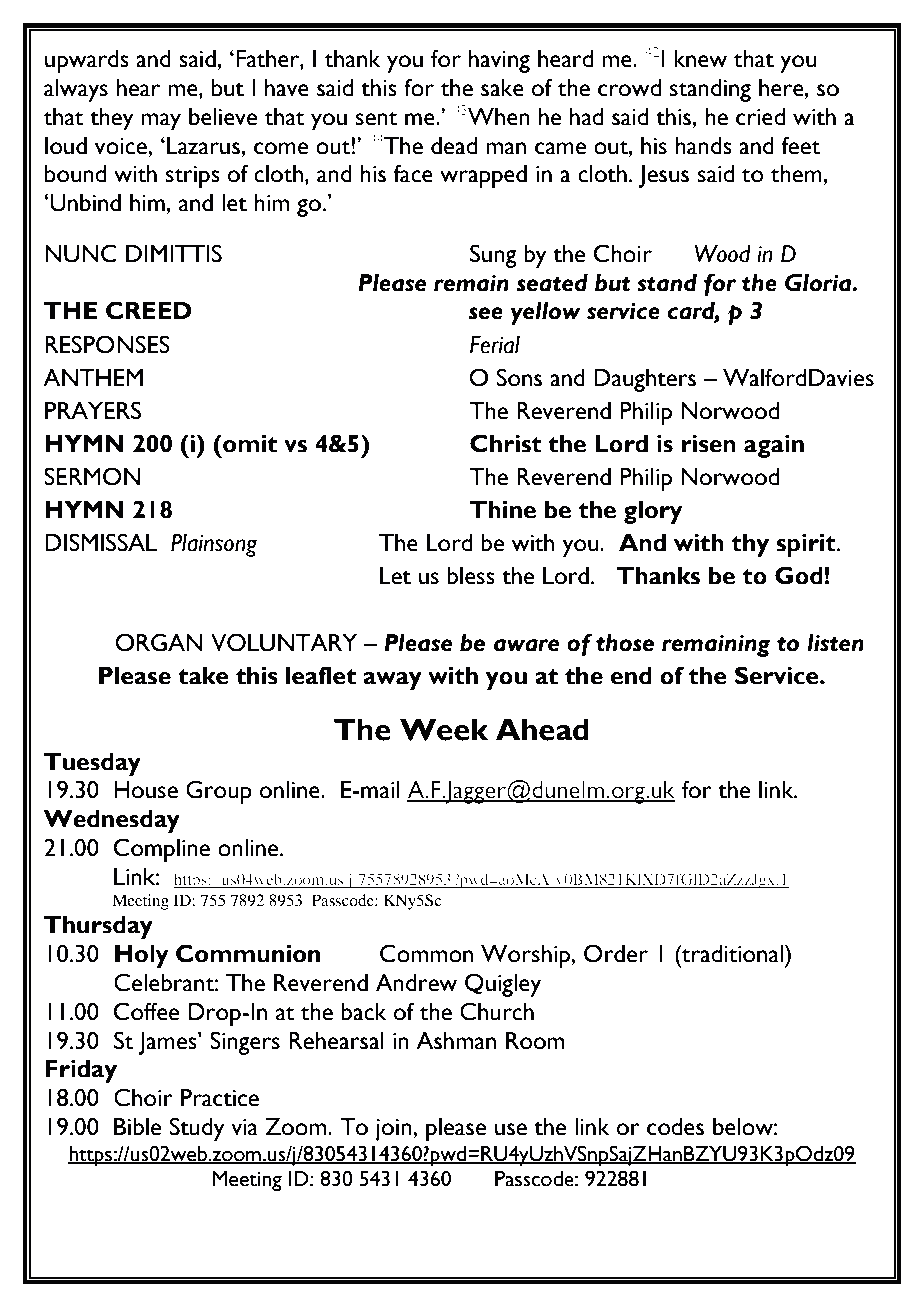 Image resolution: width=924 pixels, height=1307 pixels. What do you see at coordinates (137, 1127) in the image?
I see `Bible` at bounding box center [137, 1127].
